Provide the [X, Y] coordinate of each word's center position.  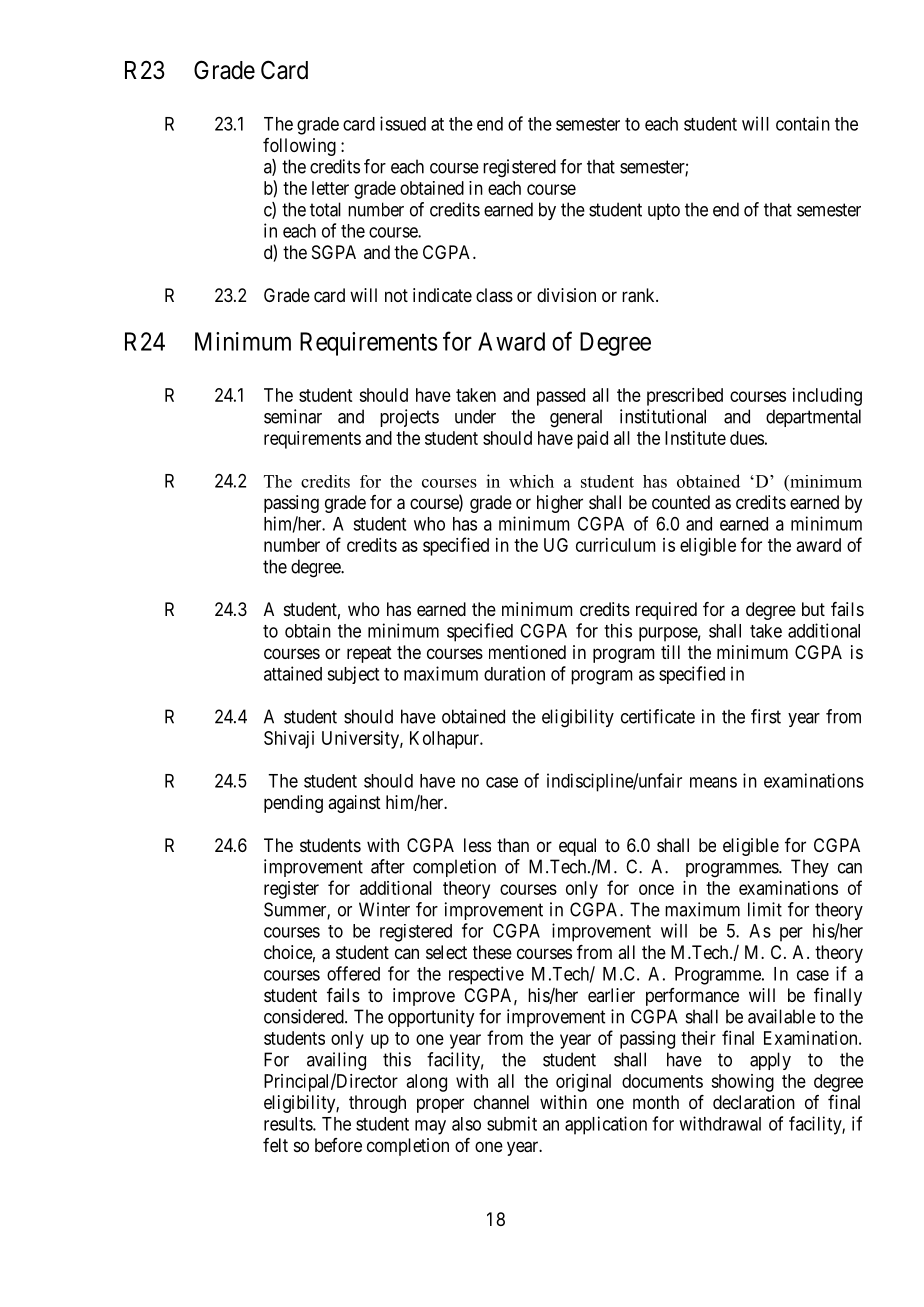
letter [330, 188]
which [531, 481]
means [713, 782]
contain [803, 123]
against [354, 804]
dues [747, 438]
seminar [293, 416]
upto [664, 211]
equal [577, 847]
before [338, 1145]
